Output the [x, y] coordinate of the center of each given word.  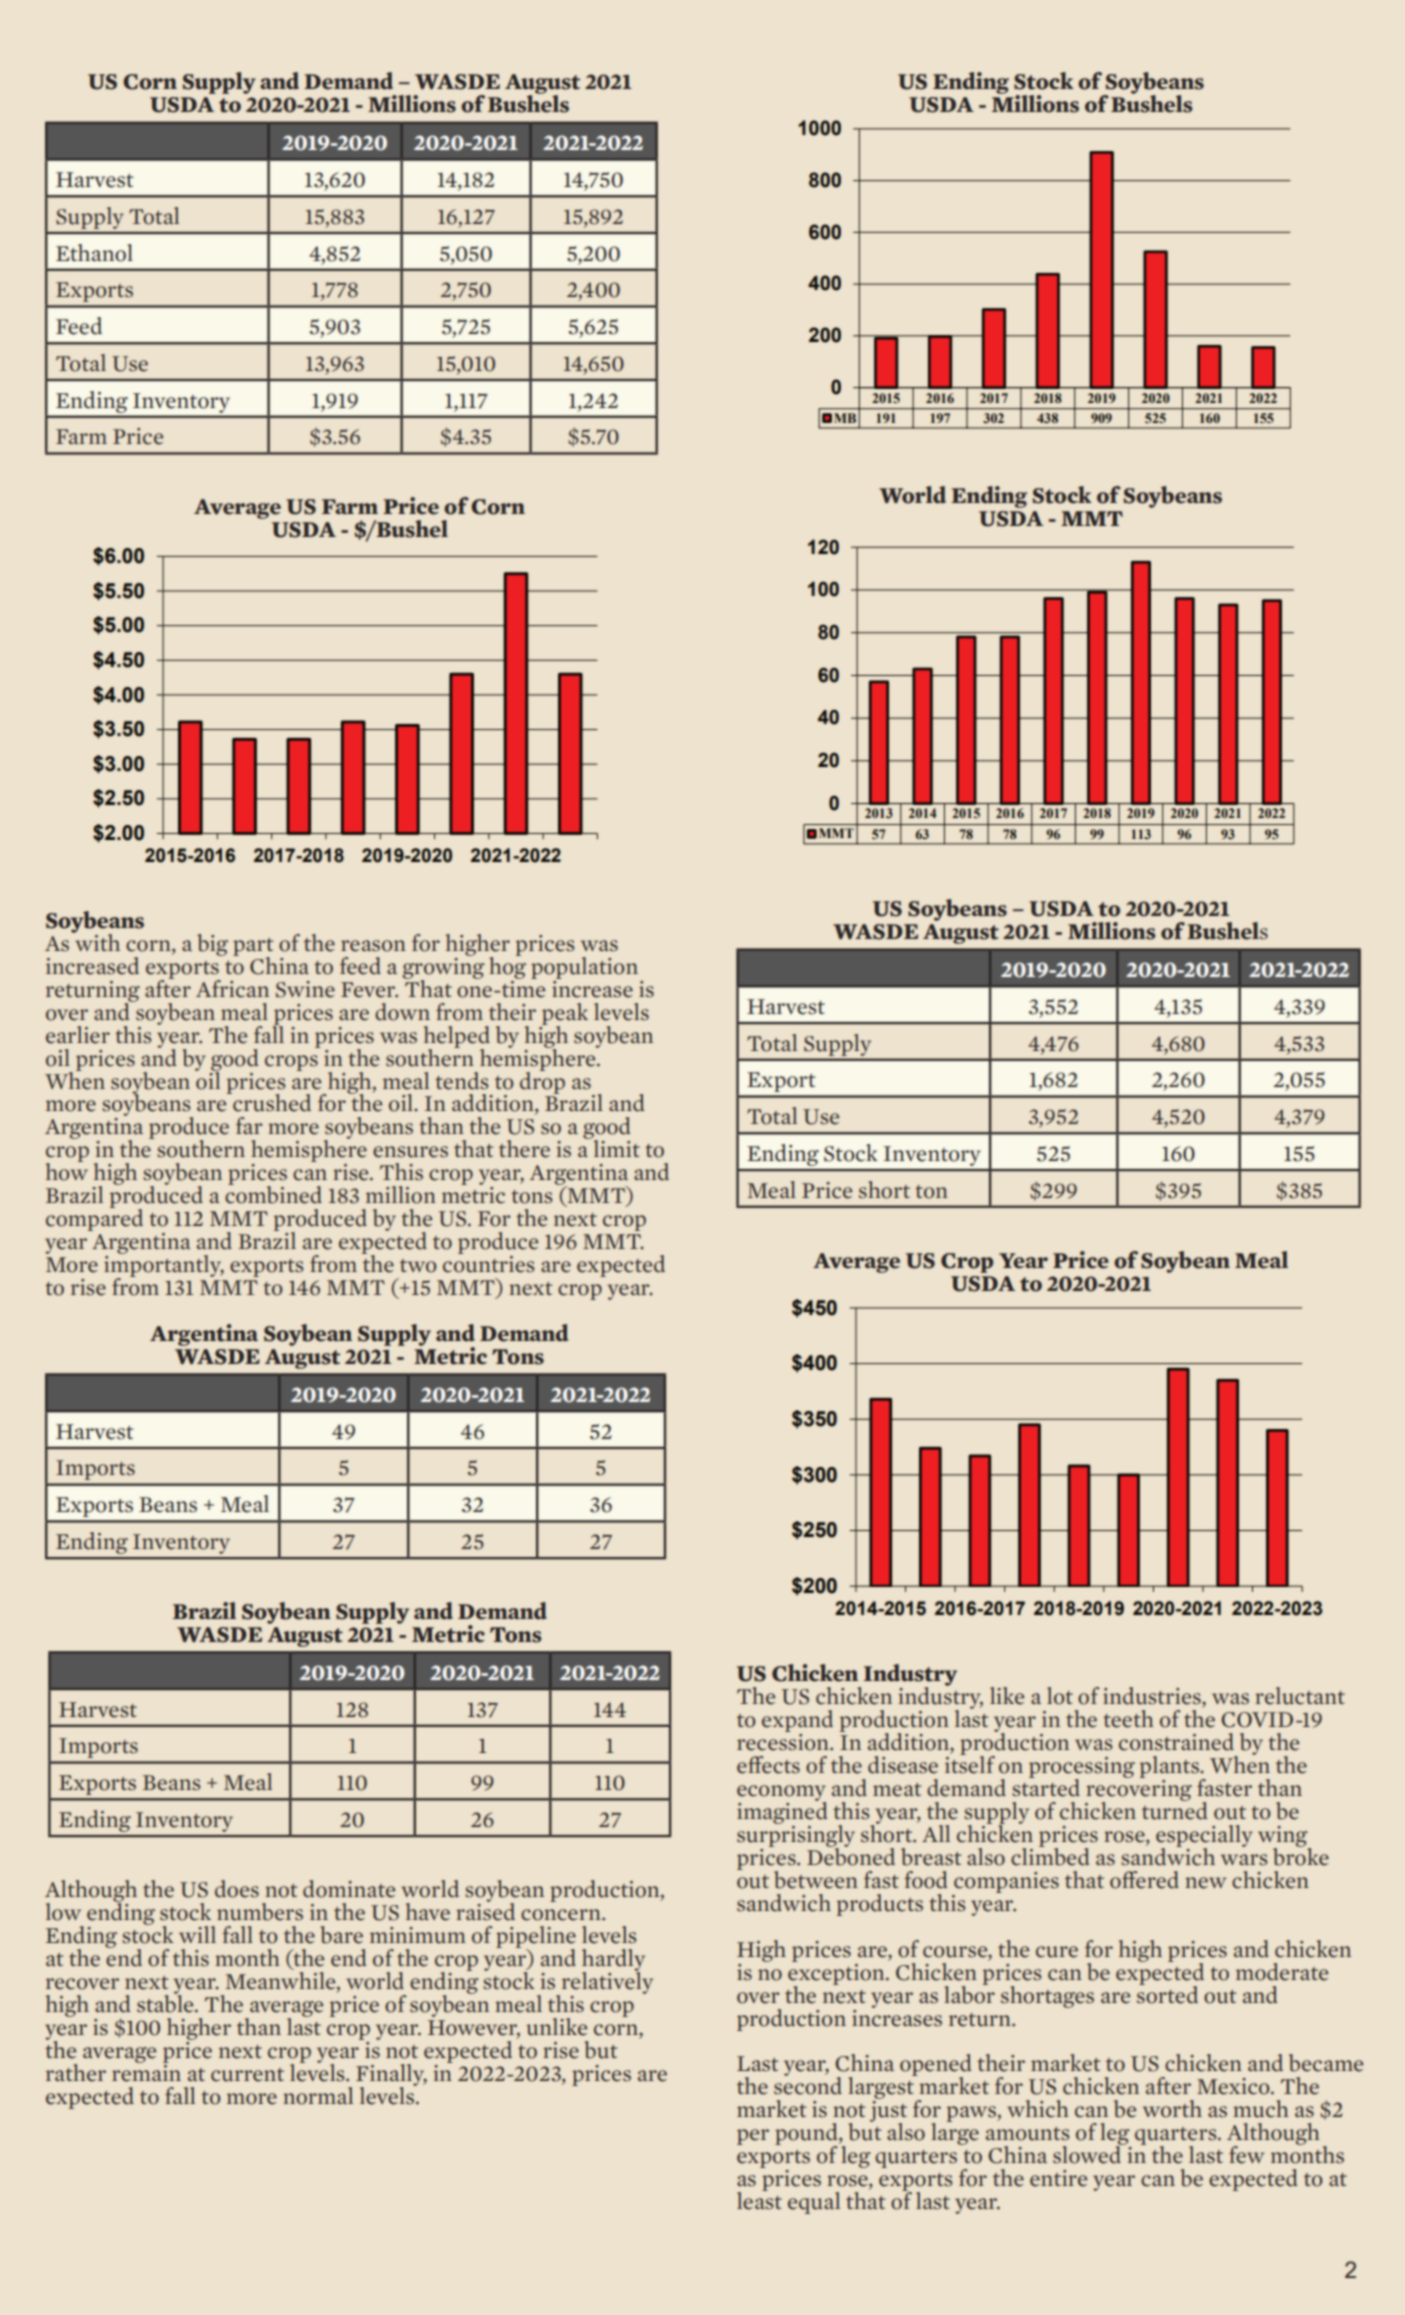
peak [565, 1015]
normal [318, 2096]
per [753, 2137]
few [1246, 2155]
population [584, 968]
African [232, 989]
